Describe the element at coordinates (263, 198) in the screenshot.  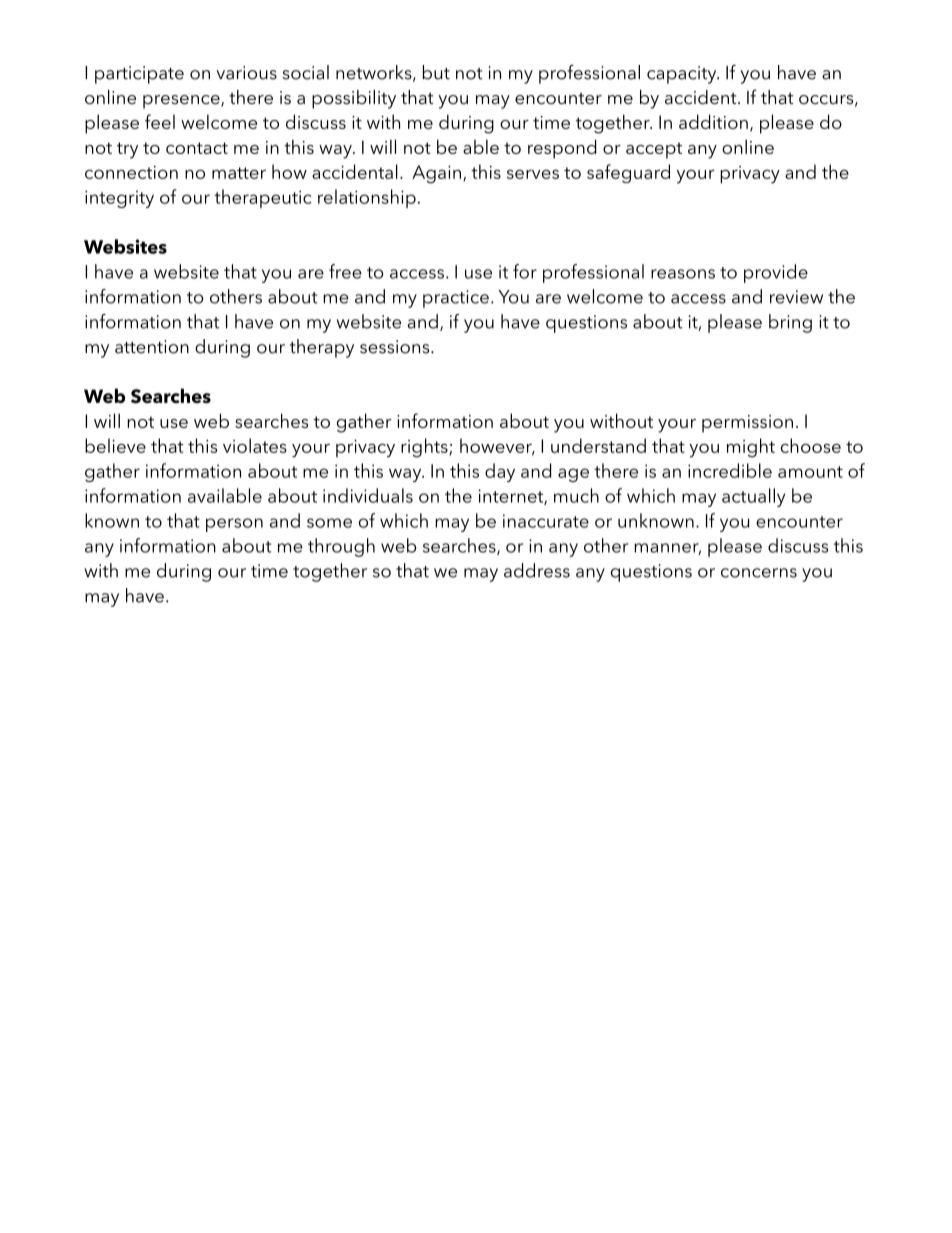
I see `therapeutic` at that location.
